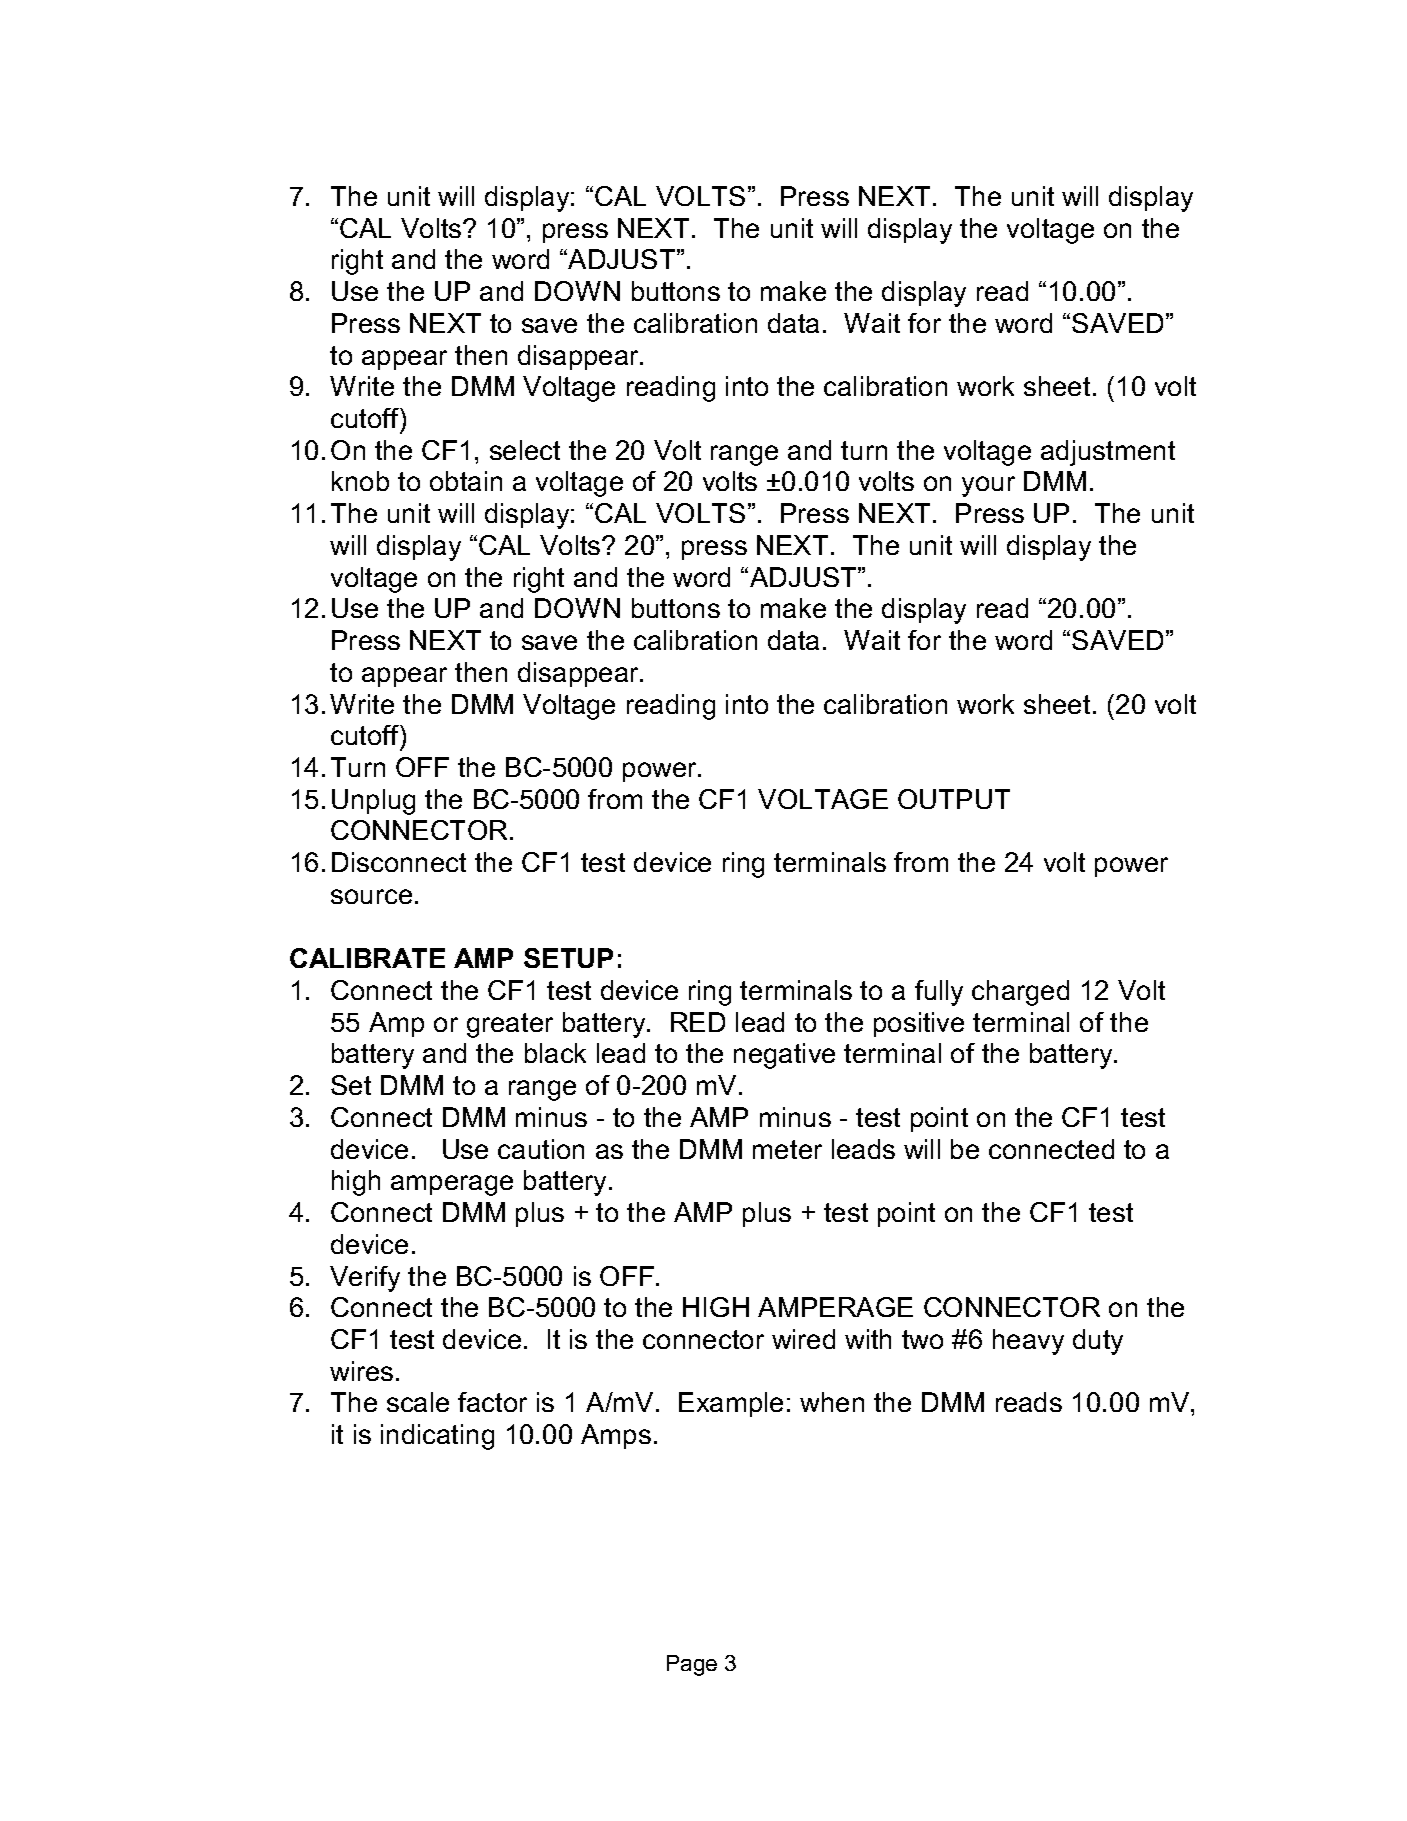 Image resolution: width=1407 pixels, height=1821 pixels. I want to click on heavy, so click(1028, 1342).
